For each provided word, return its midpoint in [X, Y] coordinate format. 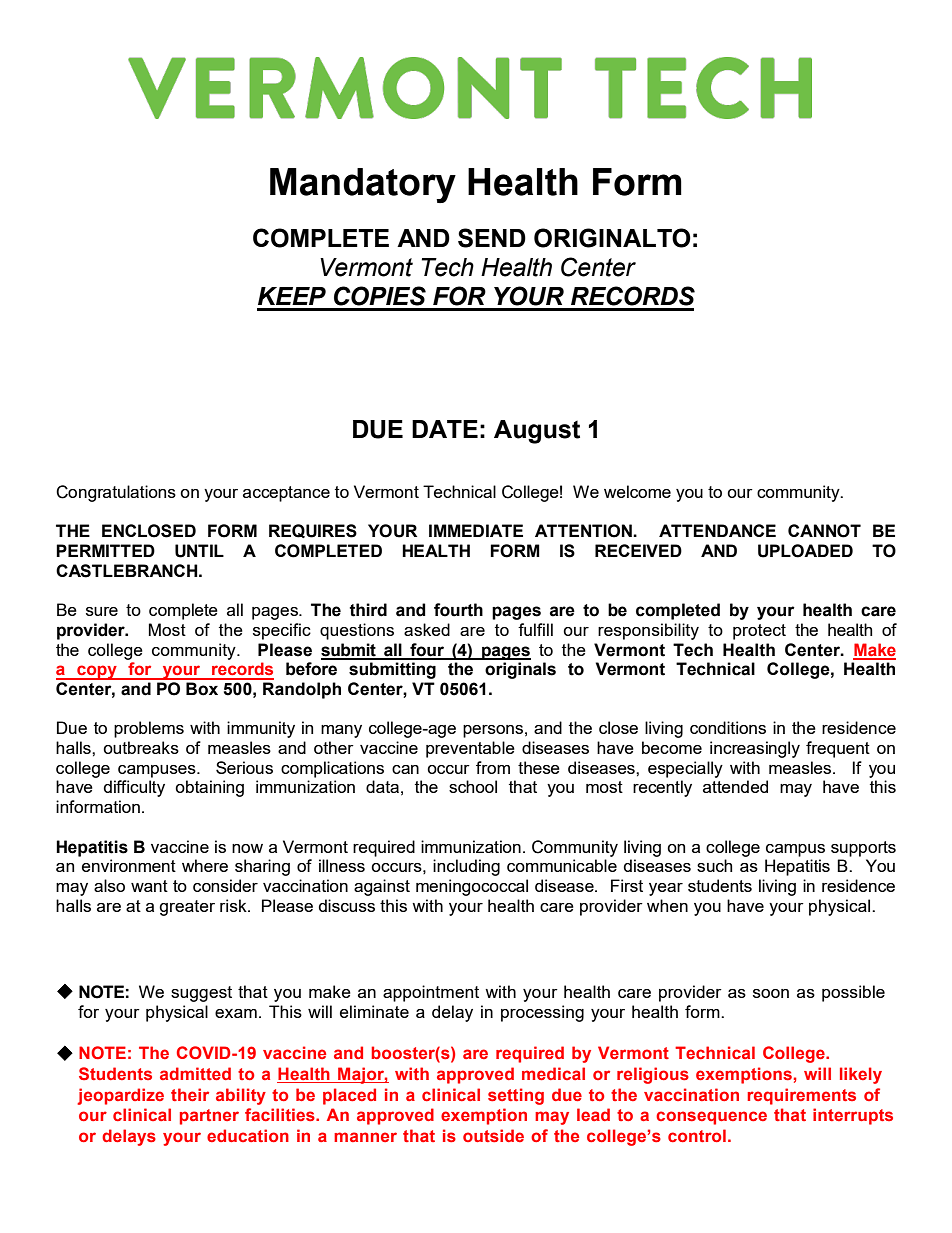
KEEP [292, 296]
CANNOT [824, 531]
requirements [801, 1096]
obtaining [209, 788]
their [190, 1094]
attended [735, 786]
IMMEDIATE [476, 530]
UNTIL [199, 551]
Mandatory [363, 185]
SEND [492, 238]
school [473, 786]
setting [516, 1096]
